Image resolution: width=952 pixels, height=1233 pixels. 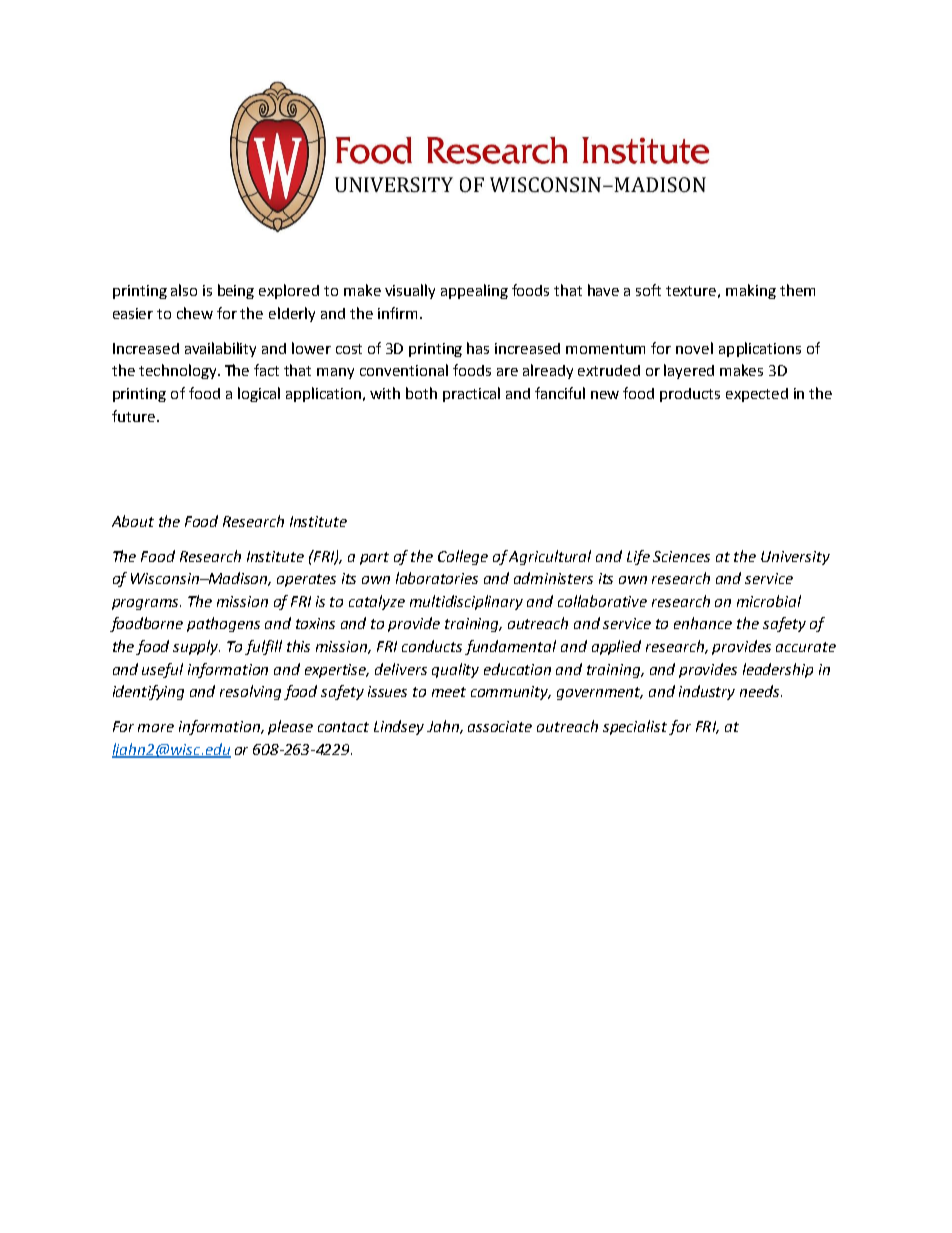 I want to click on enhance, so click(x=703, y=623).
